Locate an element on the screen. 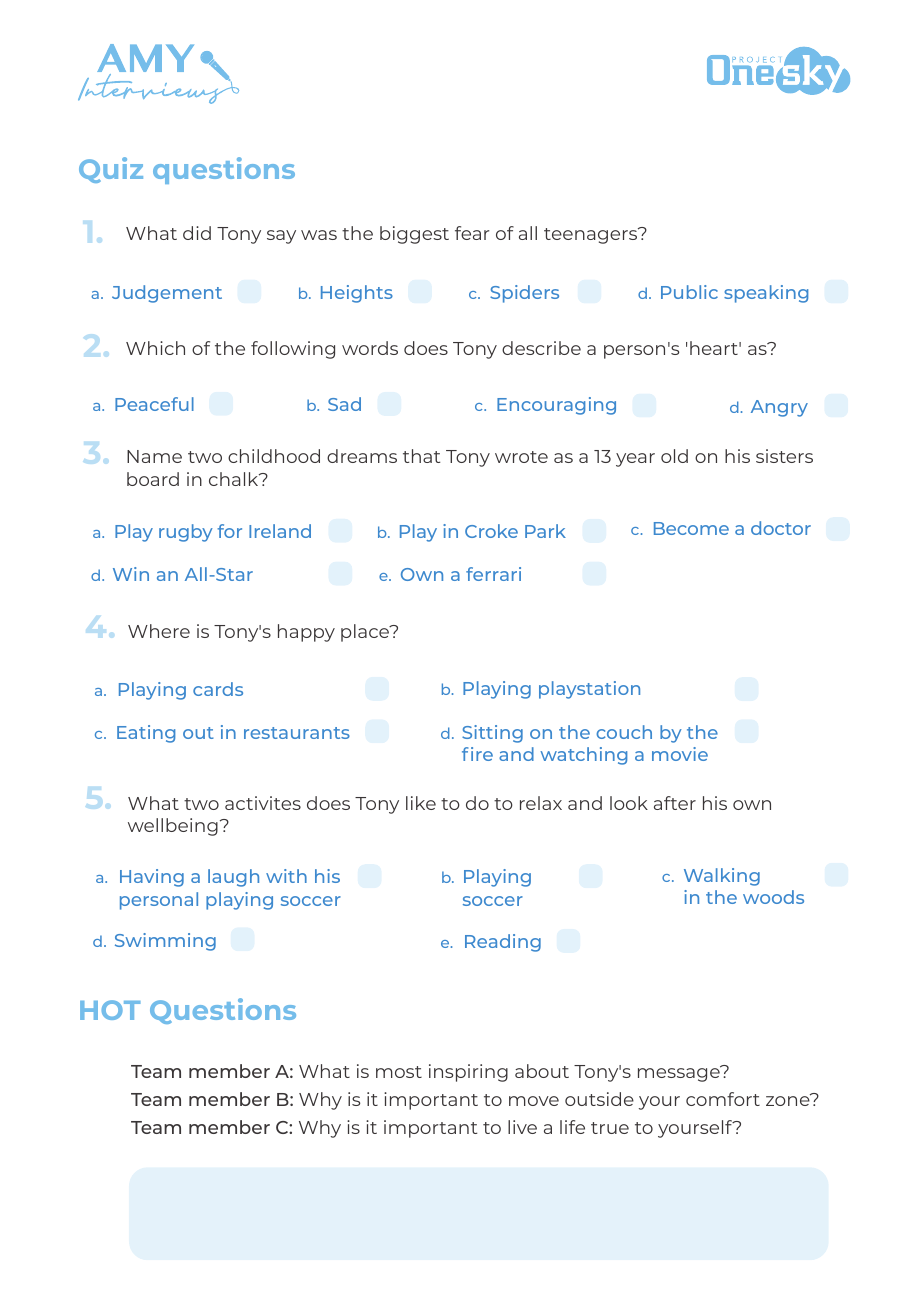 This screenshot has height=1308, width=924. fear is located at coordinates (472, 233).
